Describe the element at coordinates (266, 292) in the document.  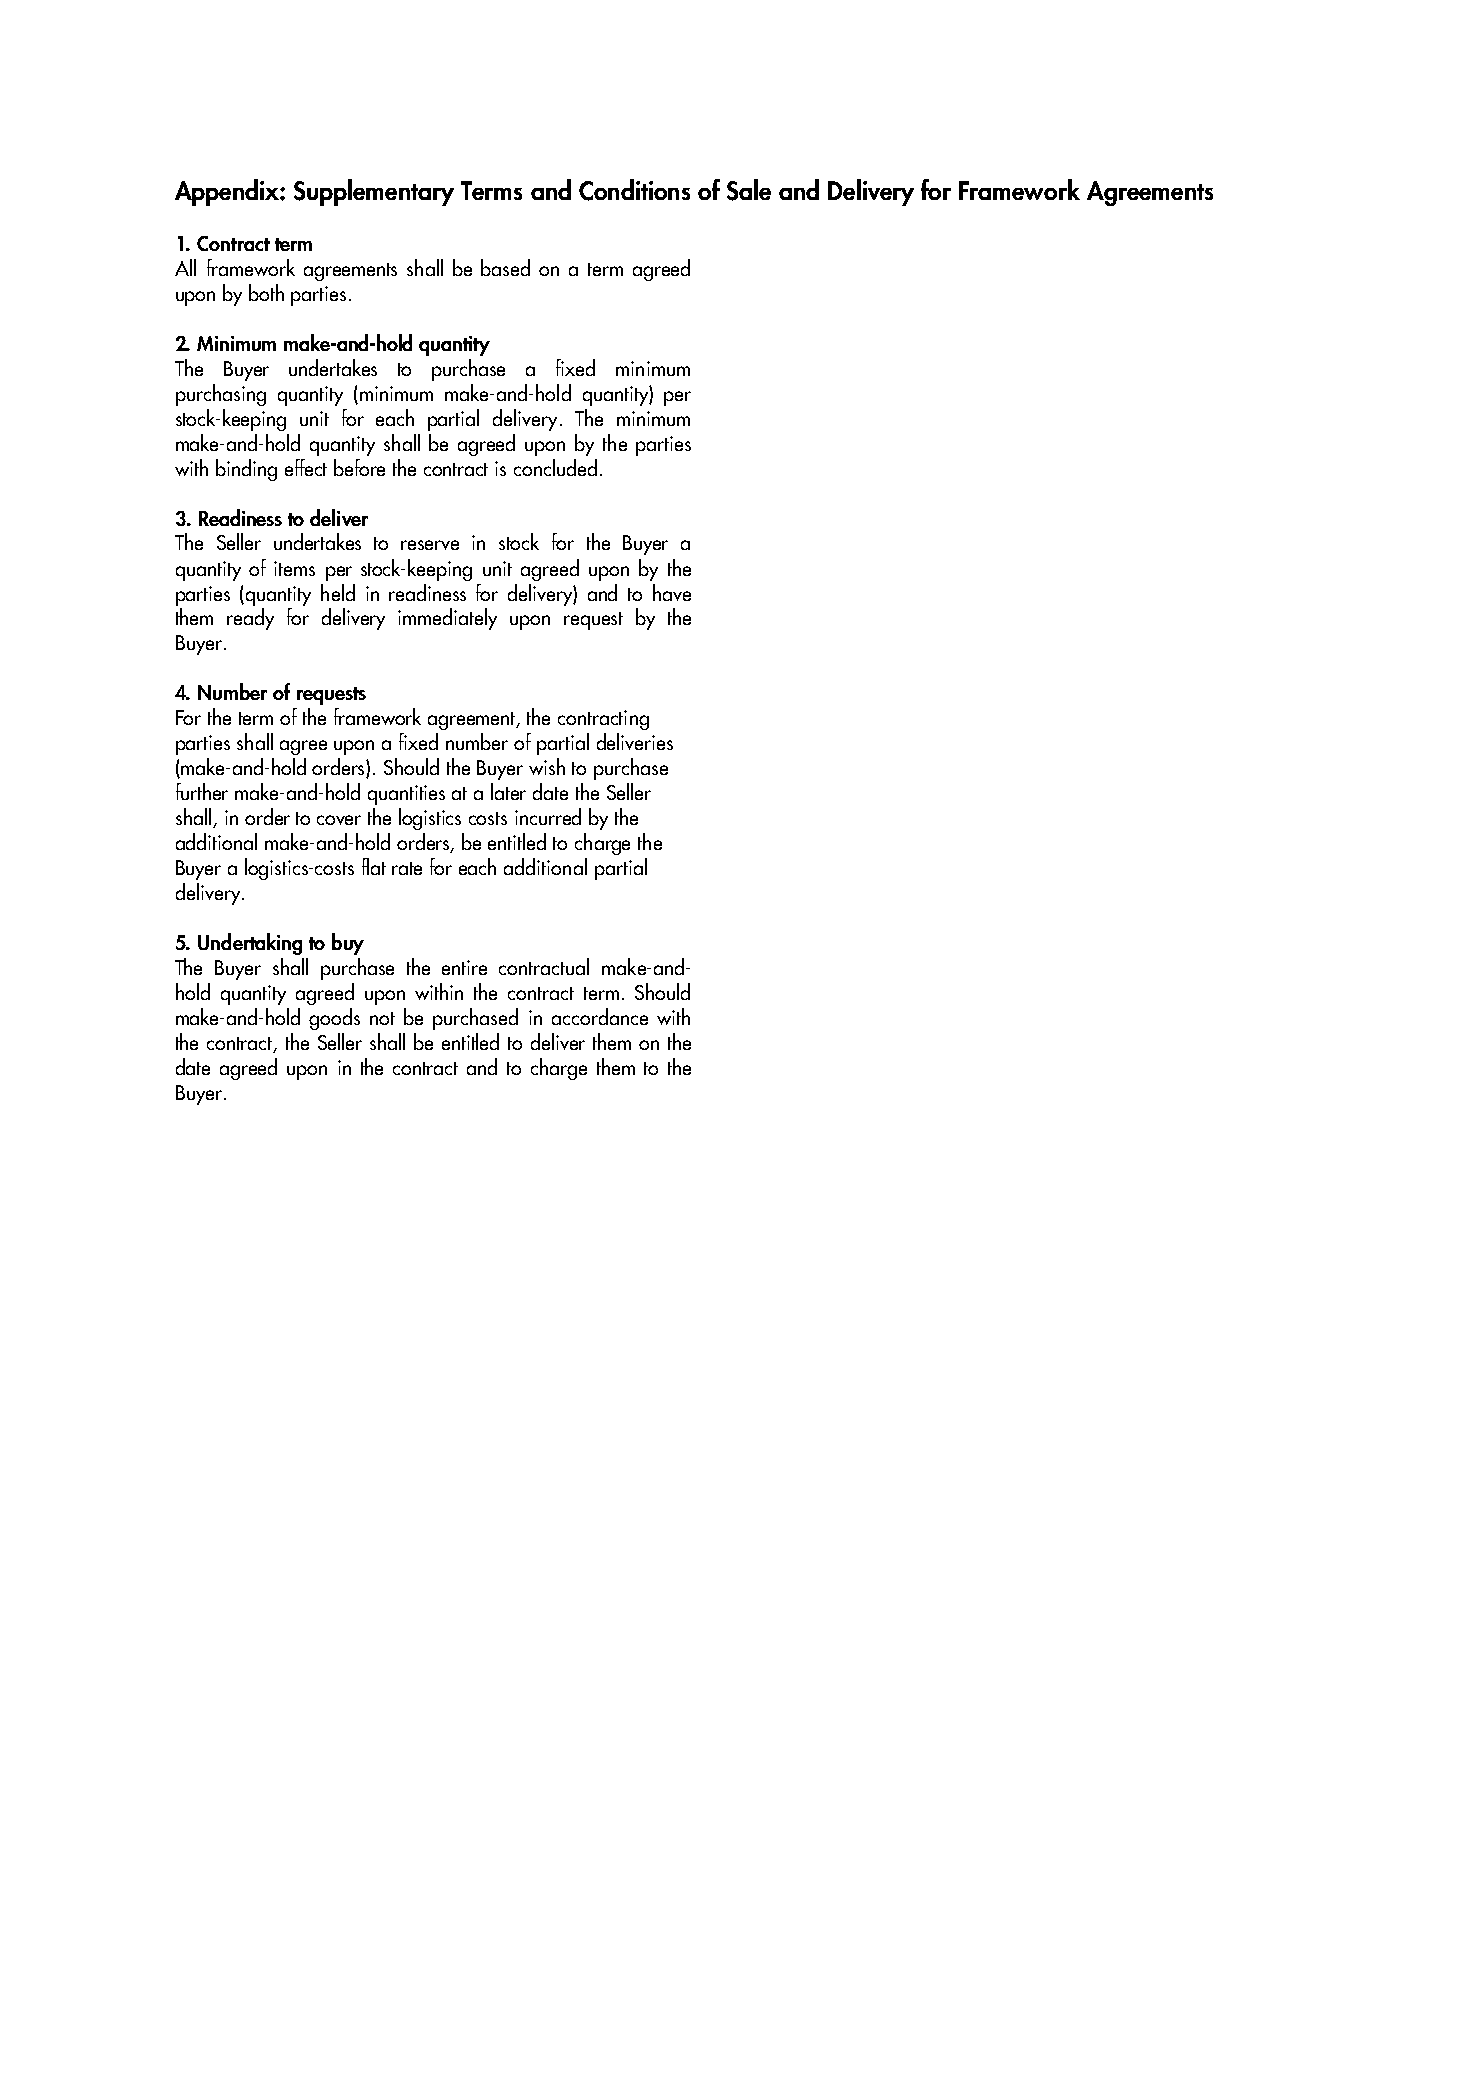
I see `both` at that location.
